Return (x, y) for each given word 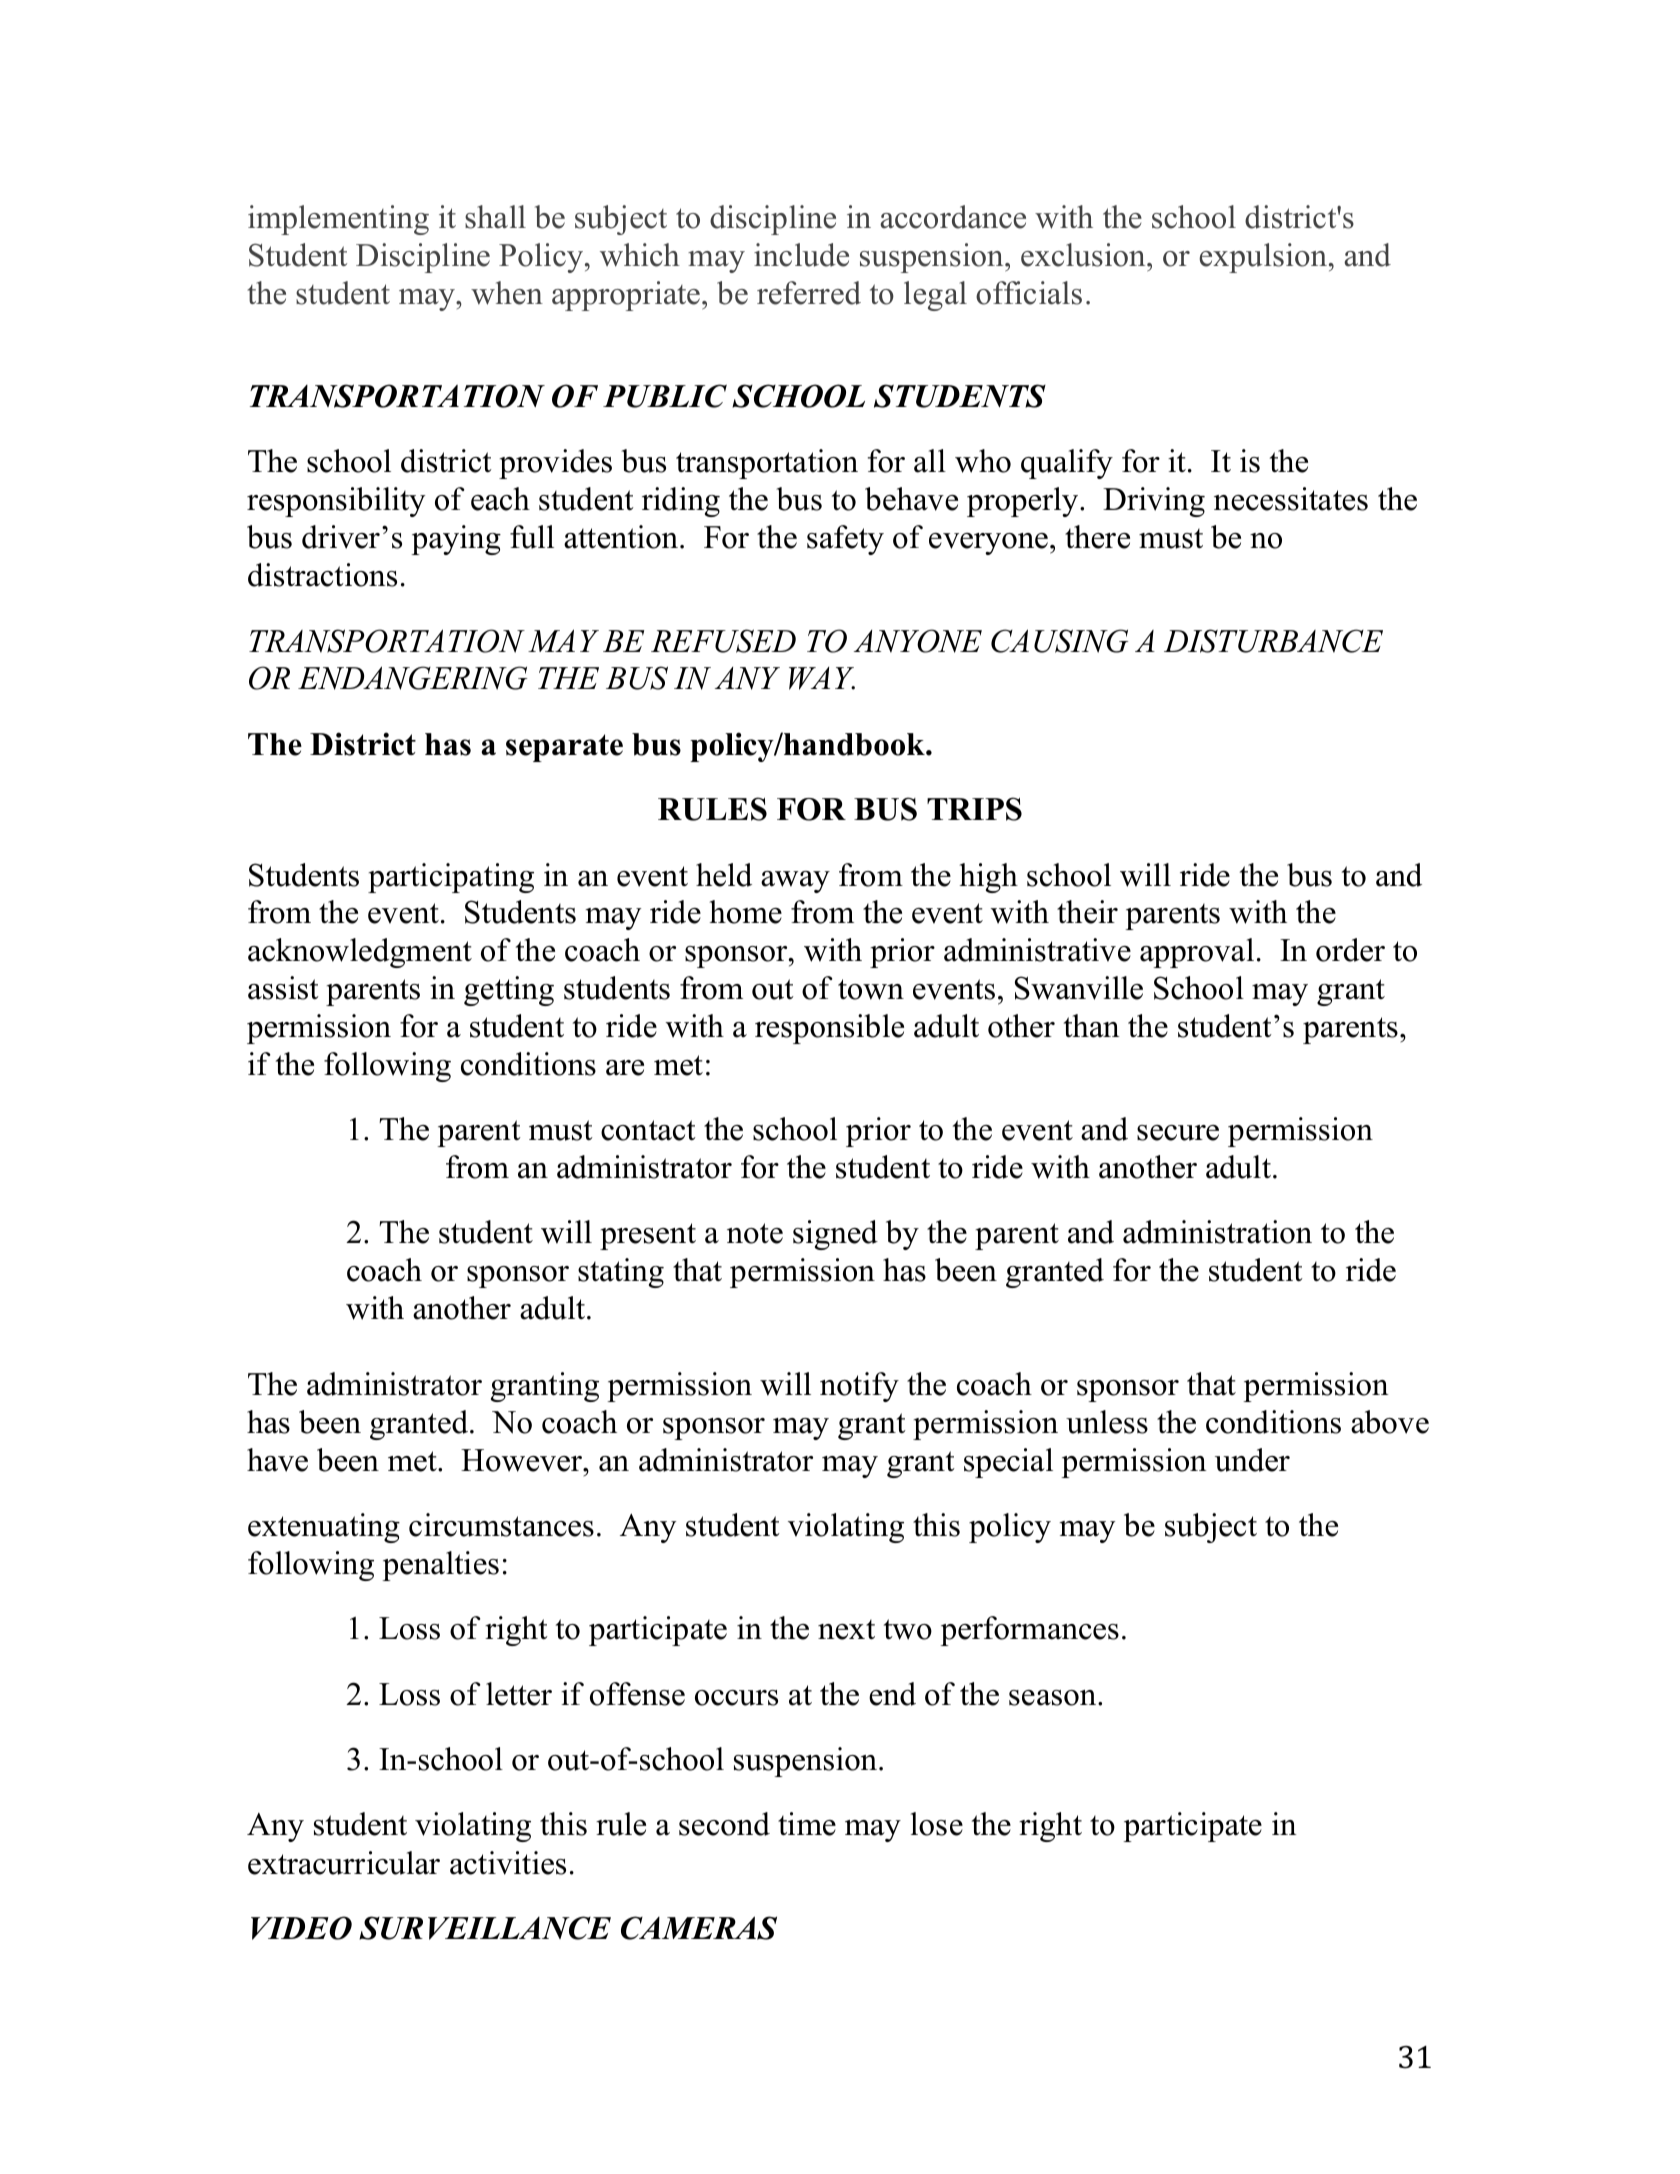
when (507, 293)
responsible (829, 1029)
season (1054, 1698)
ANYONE (918, 641)
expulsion (1263, 258)
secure (1178, 1133)
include (801, 255)
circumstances (501, 1525)
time (807, 1824)
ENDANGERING (412, 678)
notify (859, 1387)
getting (509, 991)
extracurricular (344, 1863)
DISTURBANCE (1273, 641)
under (1252, 1460)
